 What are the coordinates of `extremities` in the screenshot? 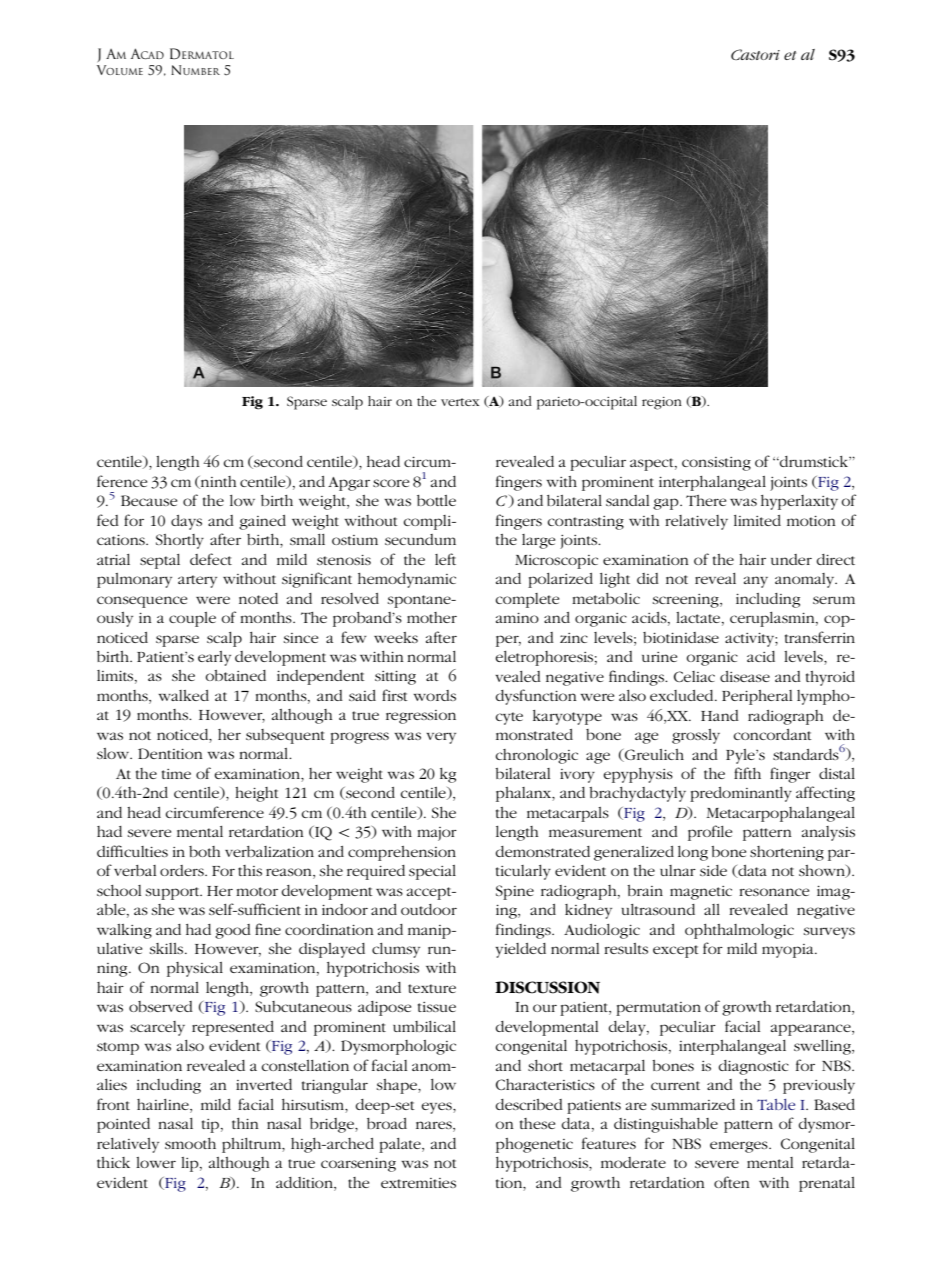 It's located at (418, 1183).
